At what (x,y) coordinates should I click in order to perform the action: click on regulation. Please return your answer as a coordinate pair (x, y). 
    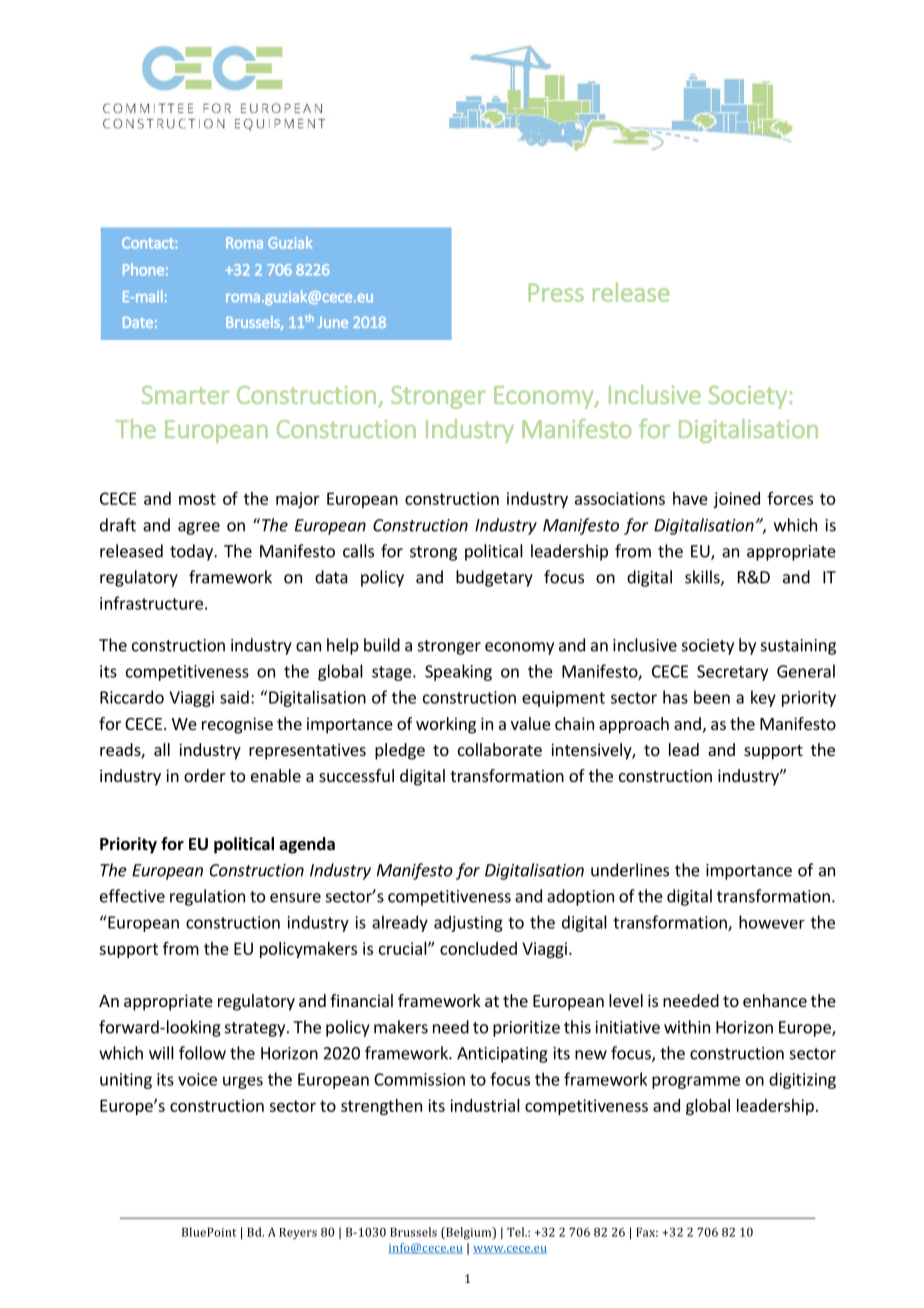
    Looking at the image, I should click on (207, 897).
